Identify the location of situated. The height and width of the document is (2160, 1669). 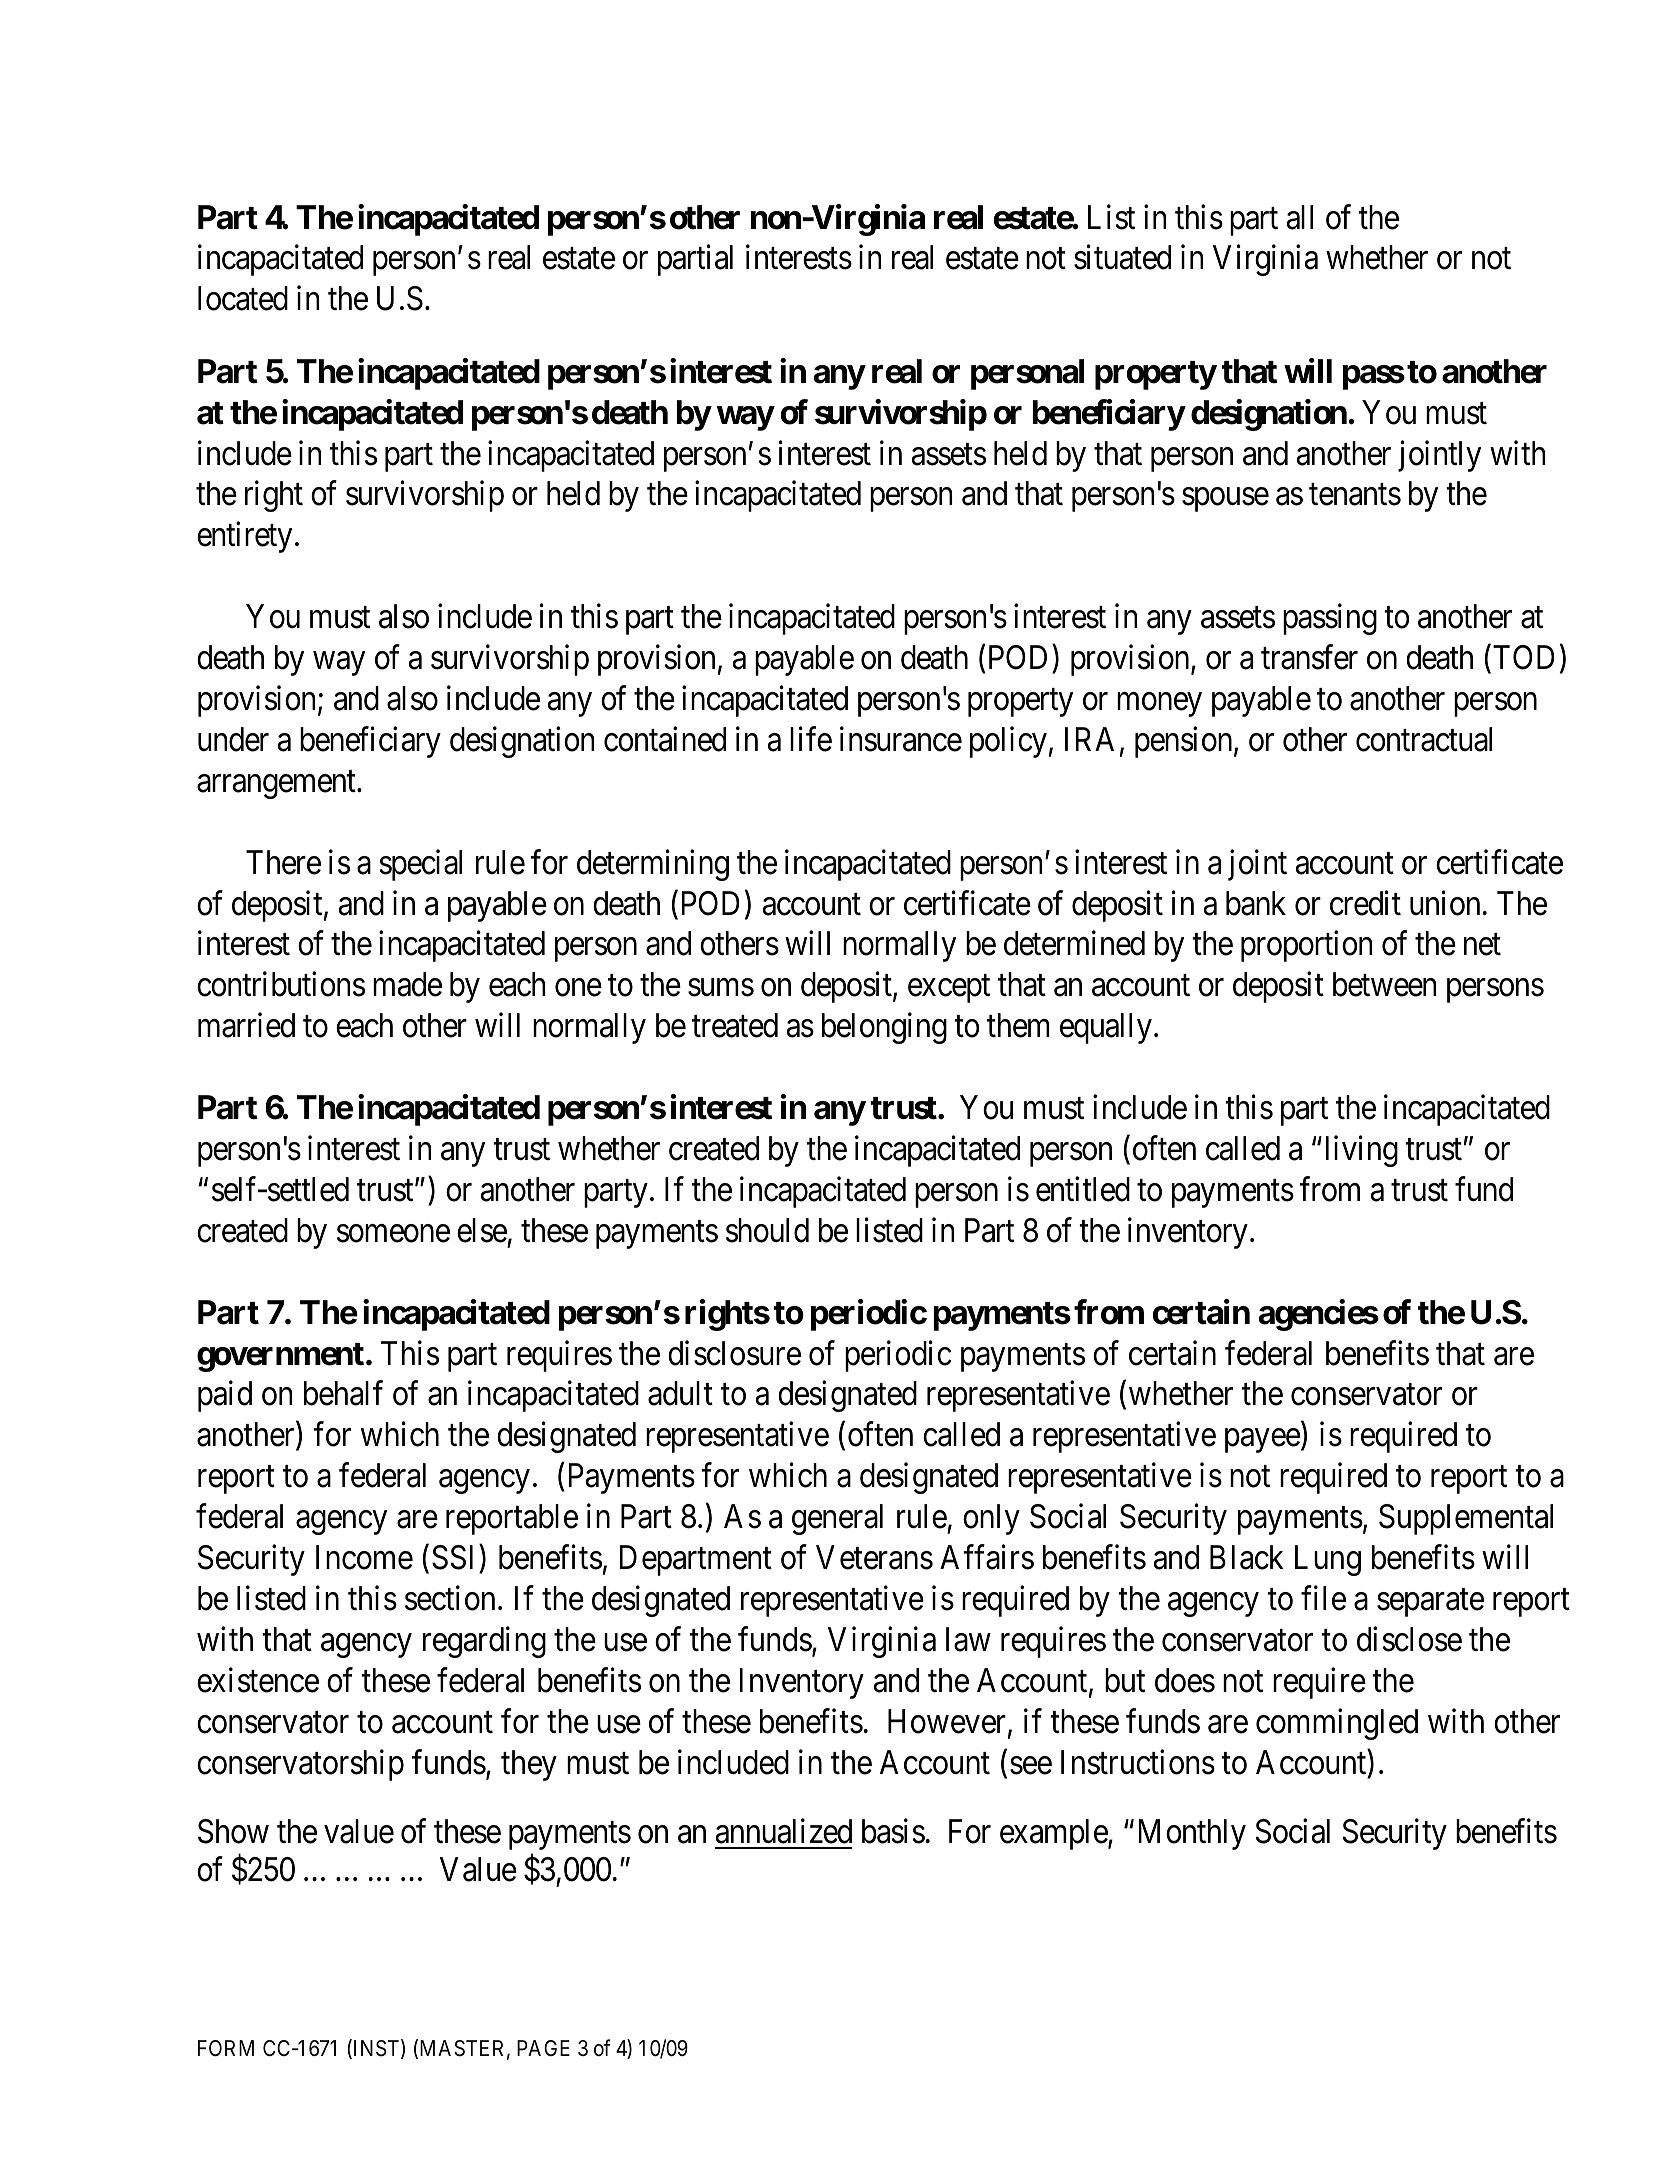
(1122, 257).
